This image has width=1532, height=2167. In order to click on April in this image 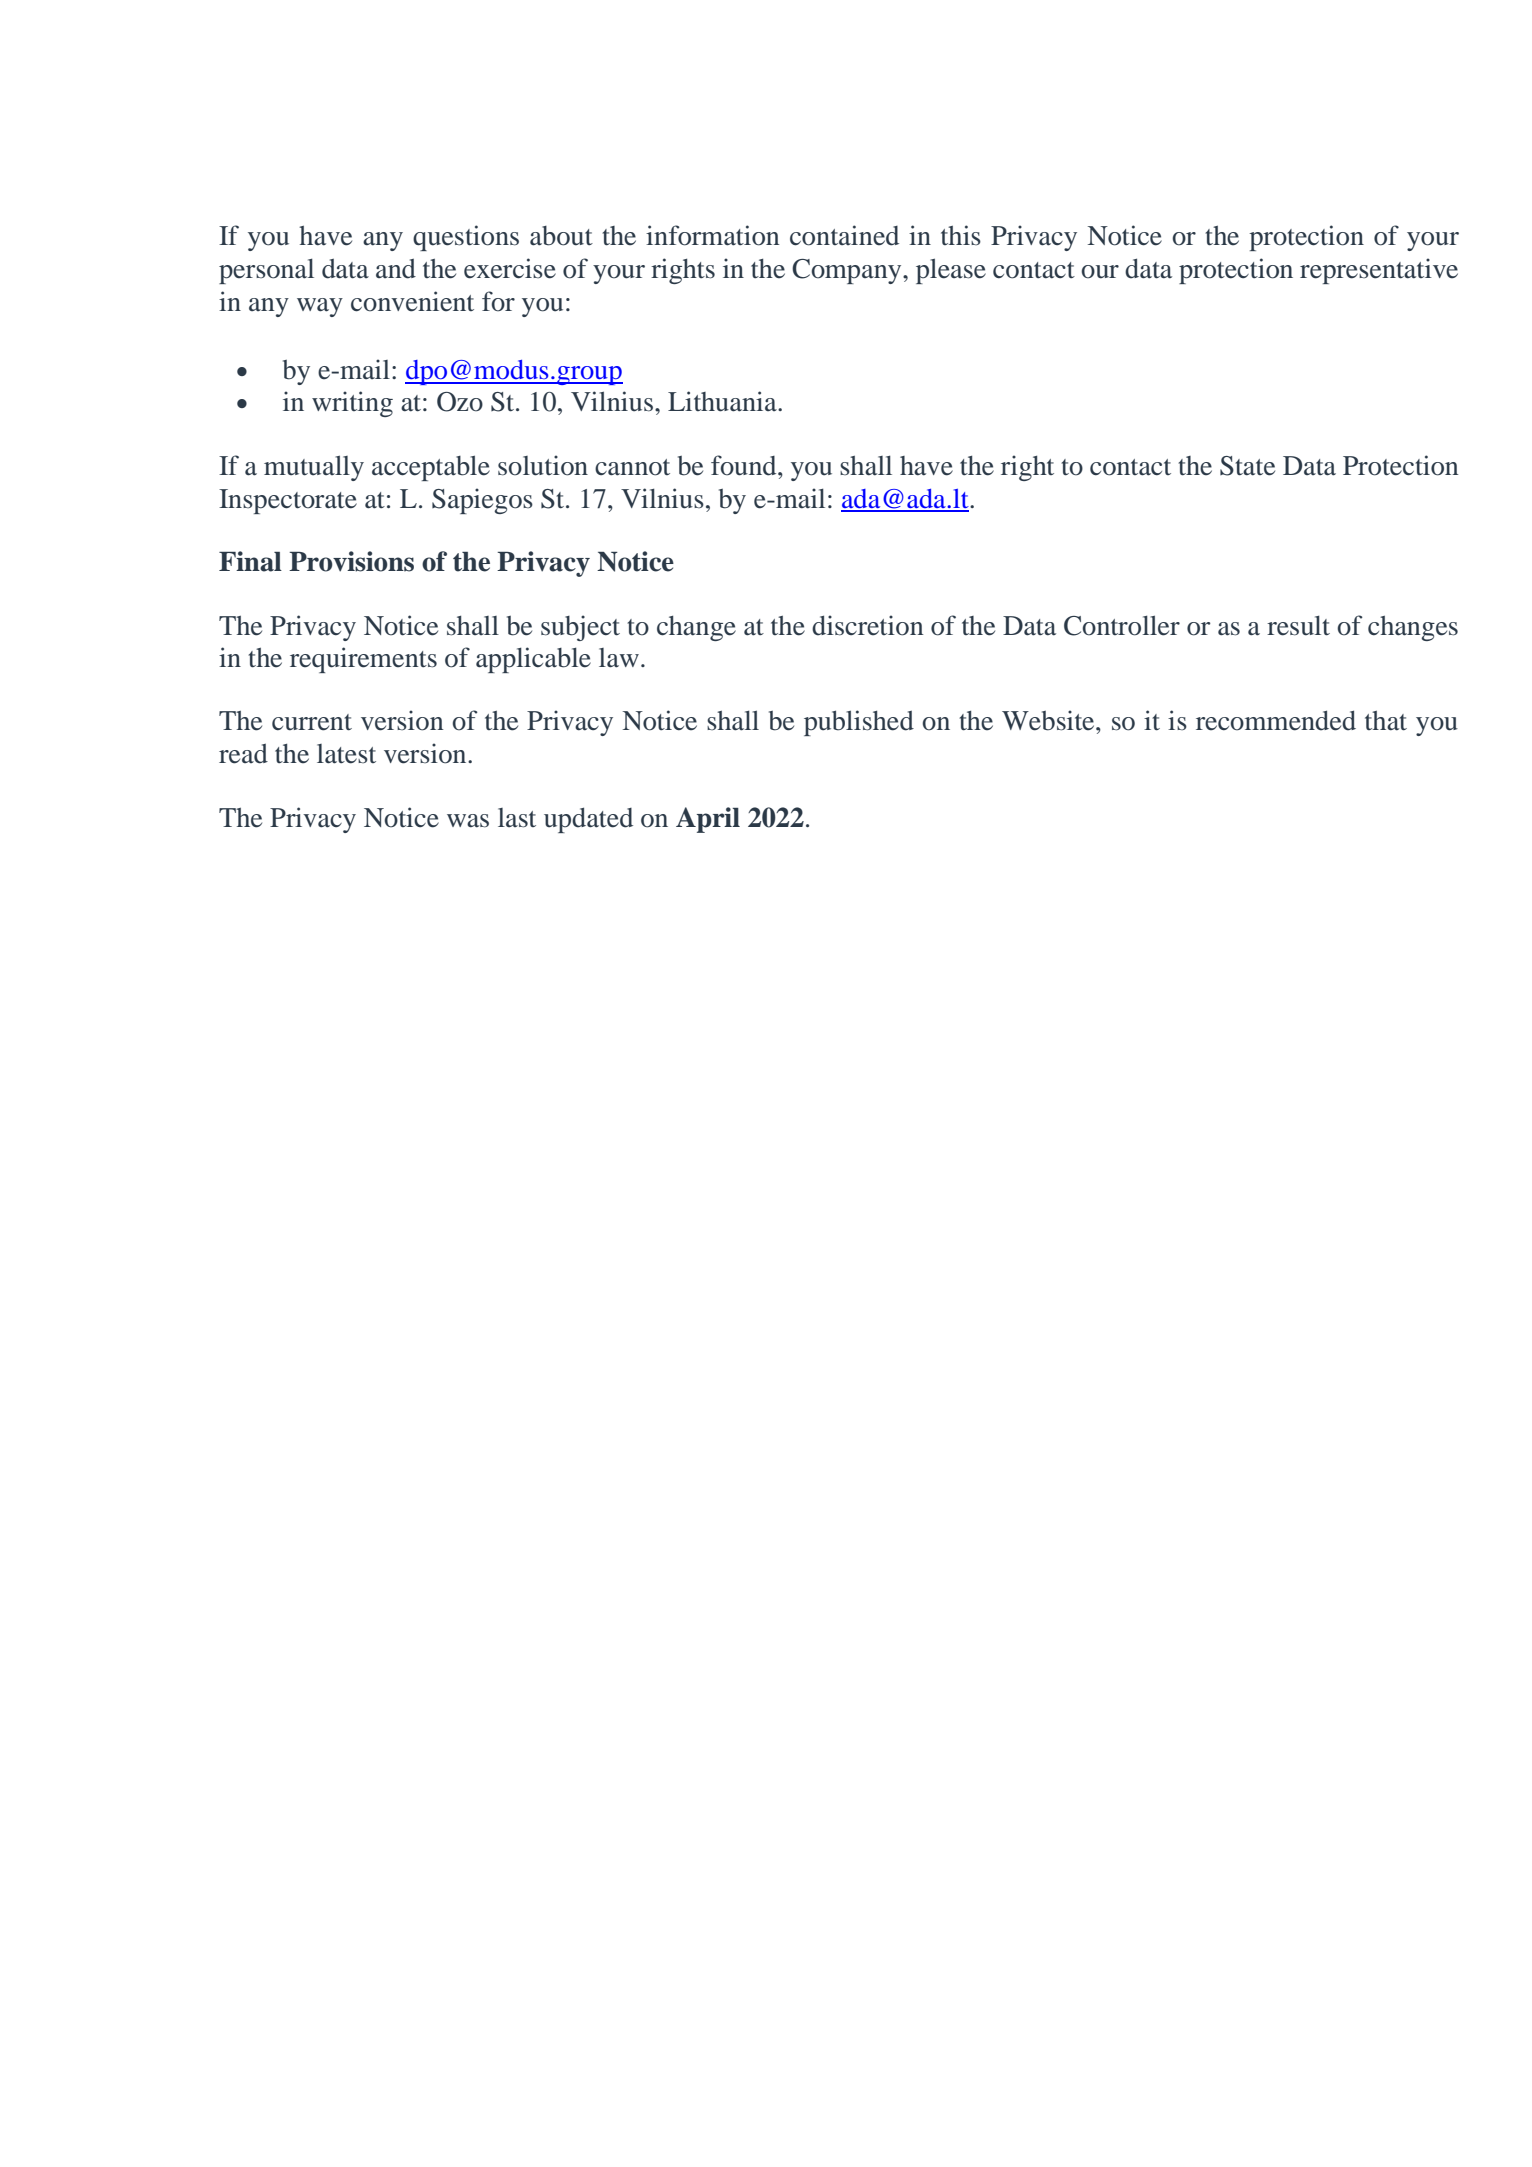, I will do `click(708, 820)`.
